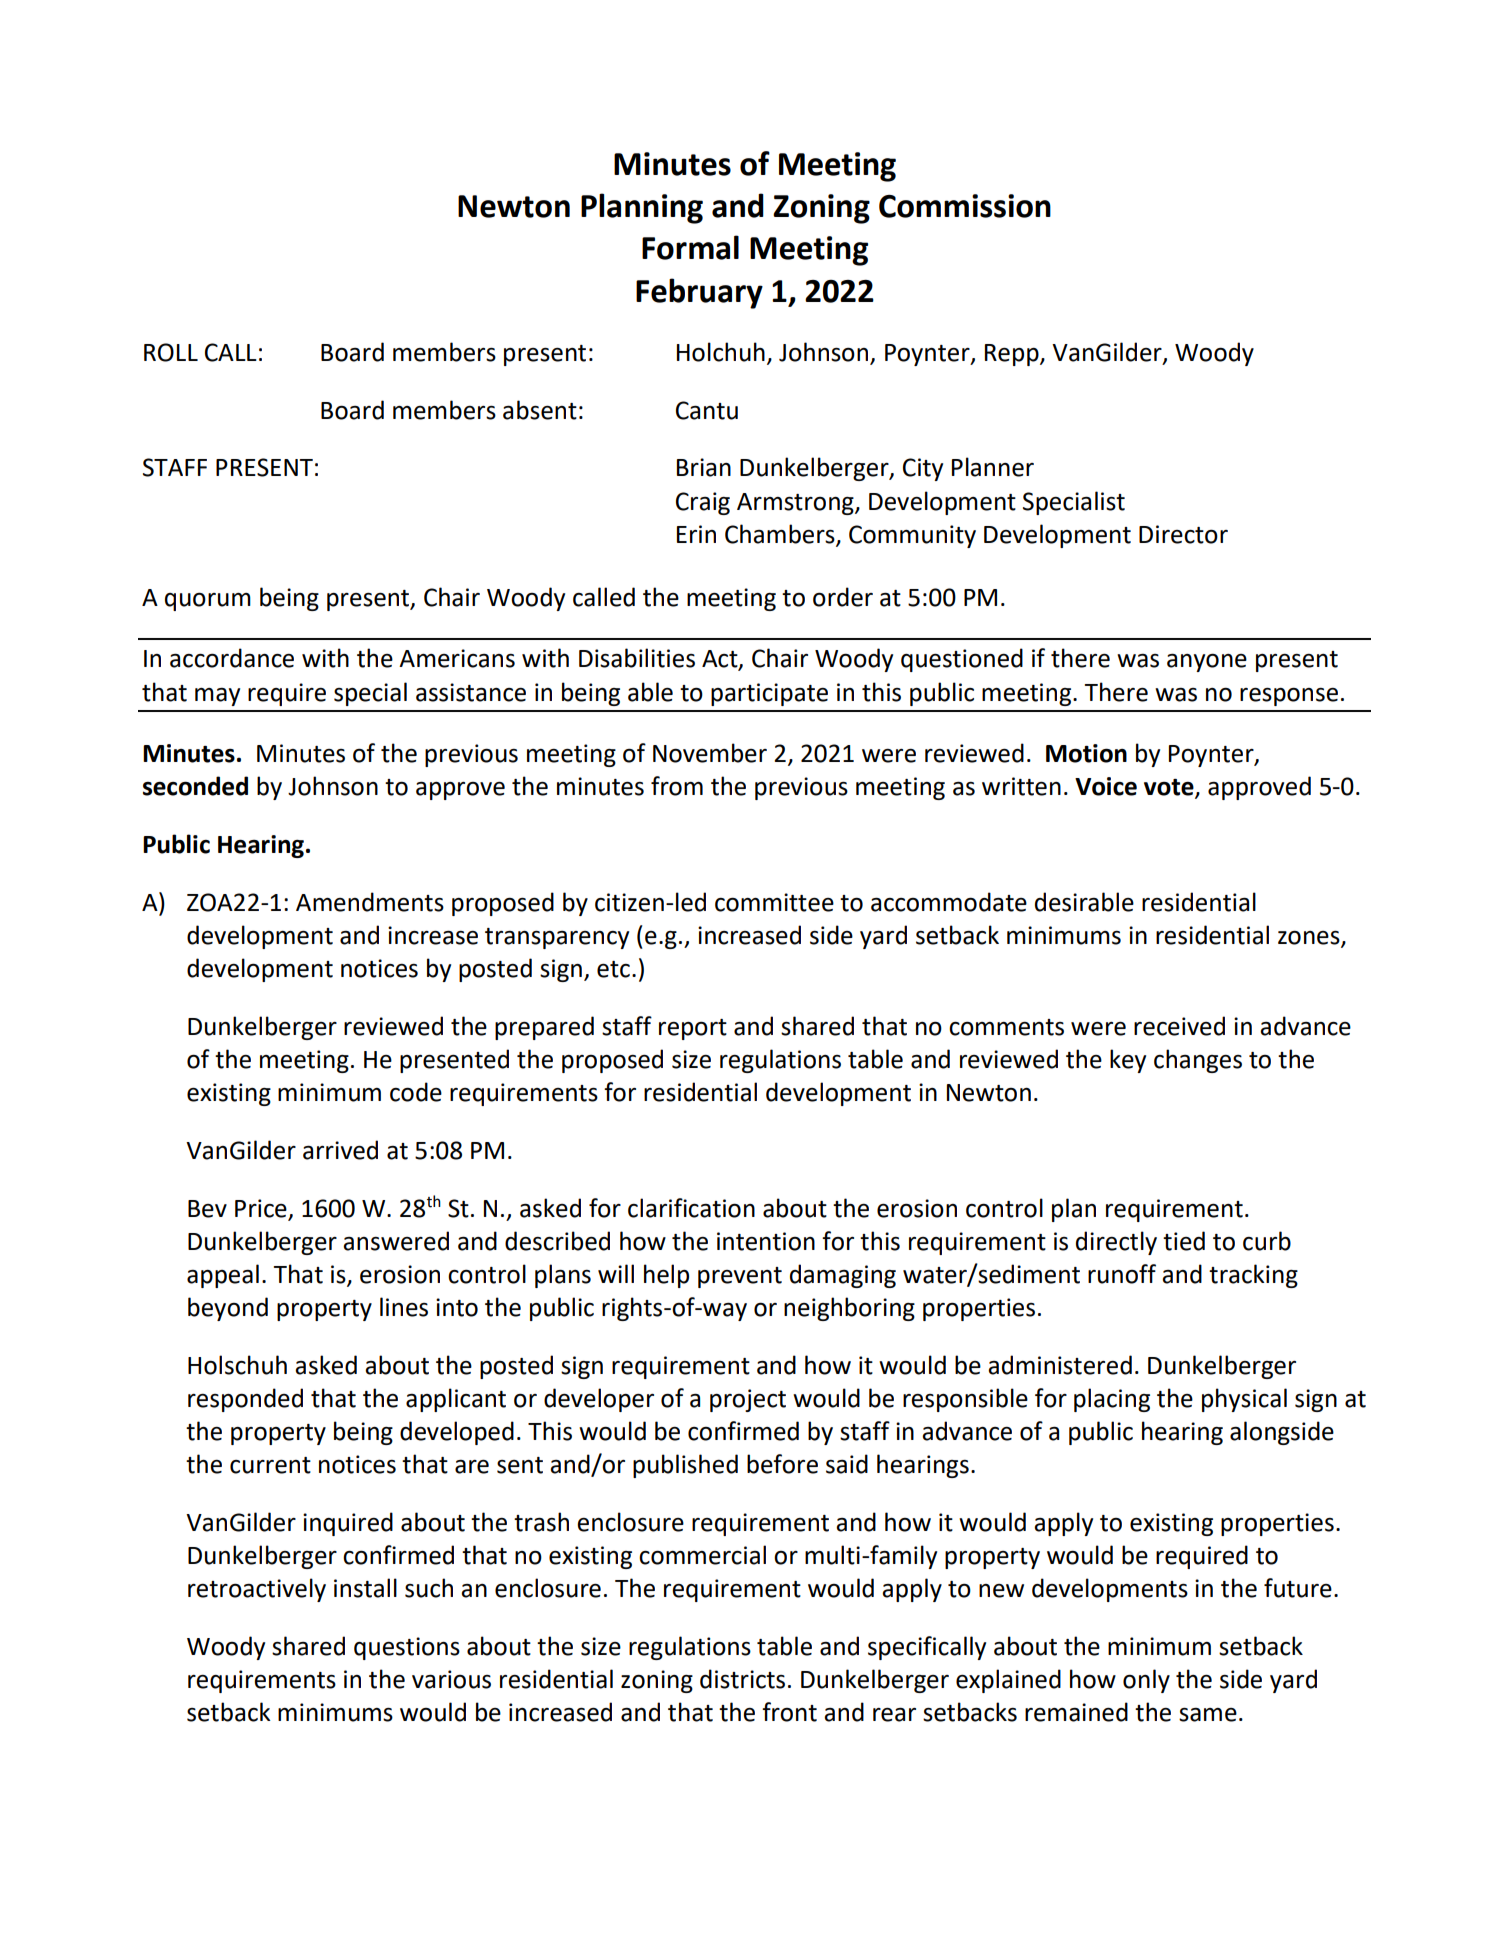 This page has width=1509, height=1953. What do you see at coordinates (691, 1208) in the page?
I see `clarification` at bounding box center [691, 1208].
